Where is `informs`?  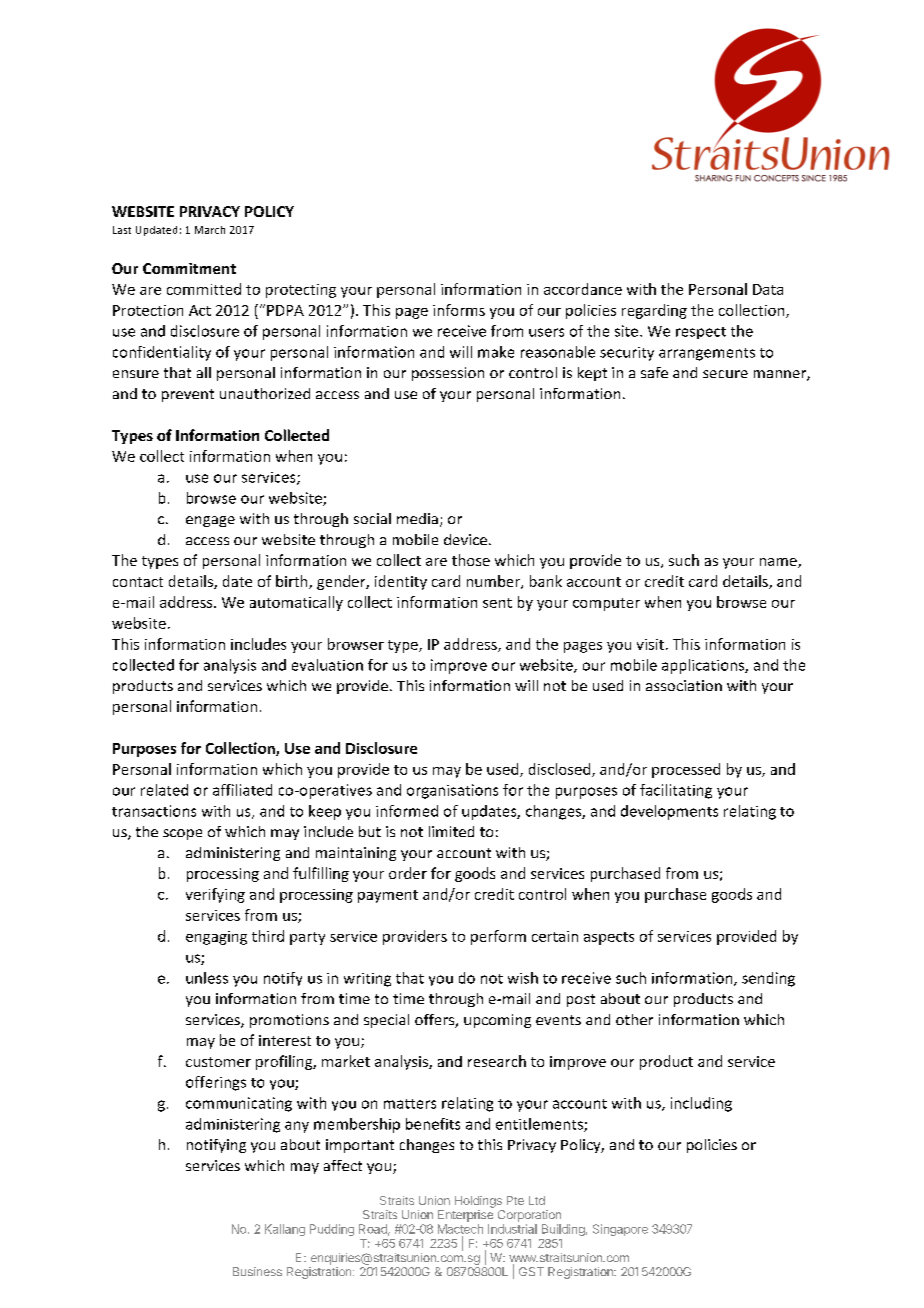
informs is located at coordinates (459, 310).
